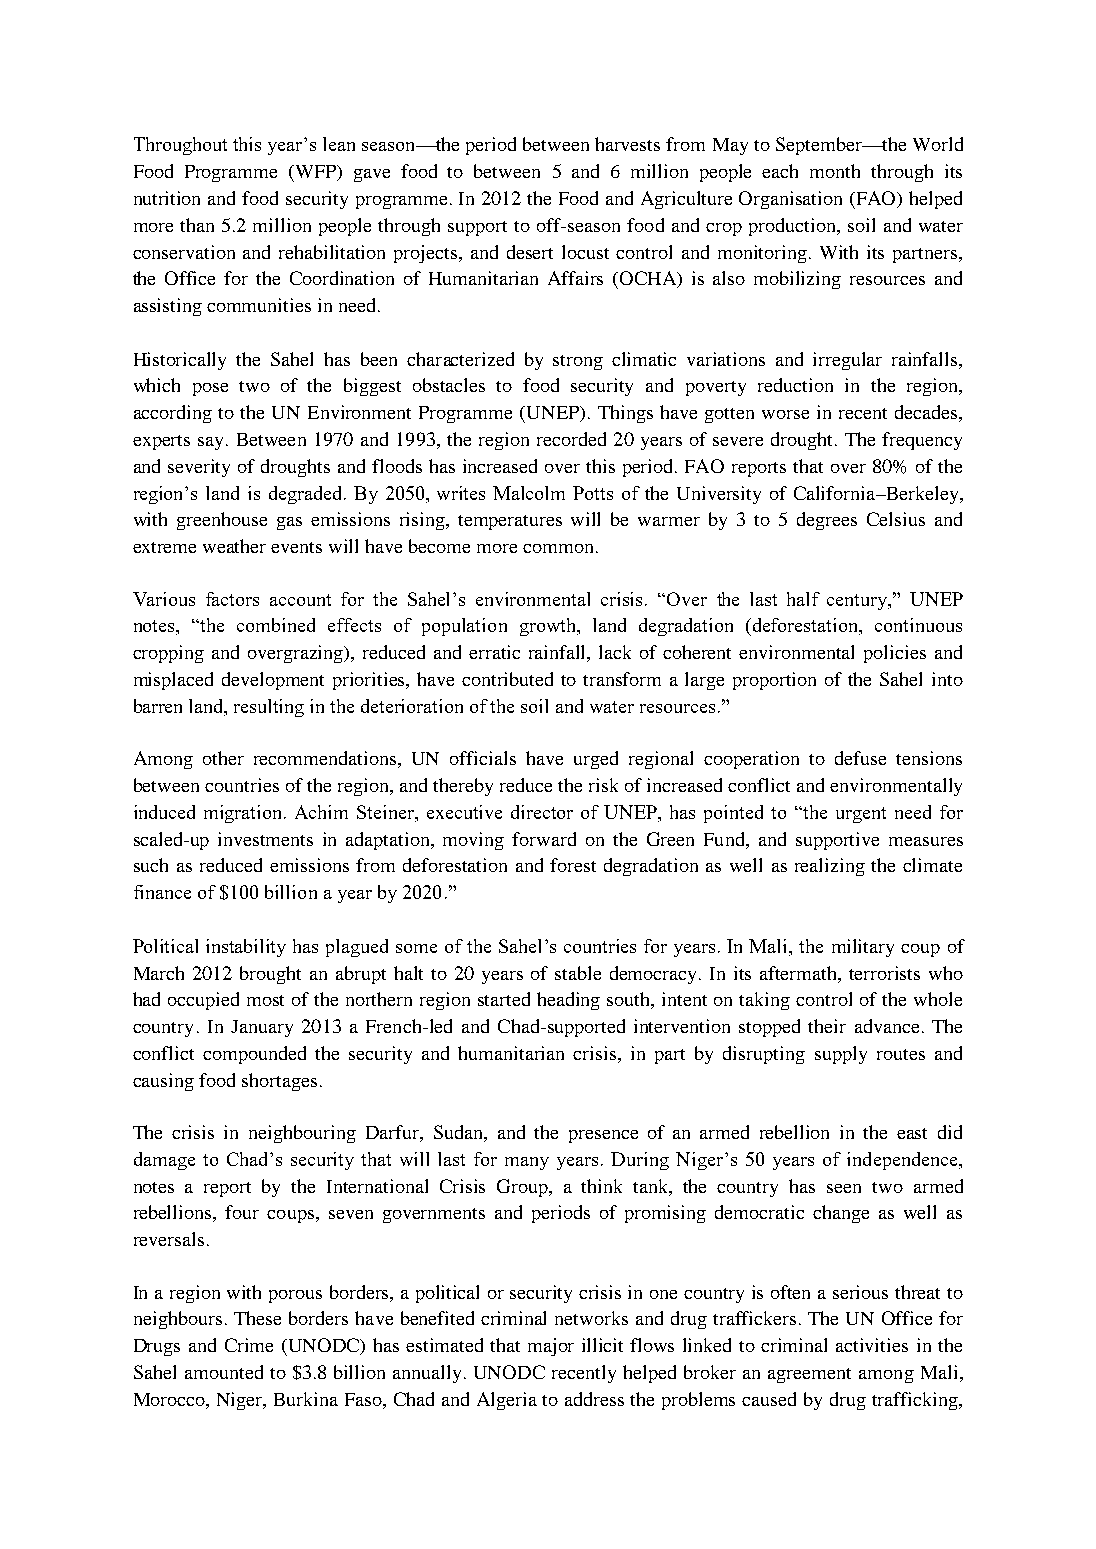 The width and height of the document is (1096, 1549). What do you see at coordinates (551, 1347) in the document?
I see `major` at bounding box center [551, 1347].
